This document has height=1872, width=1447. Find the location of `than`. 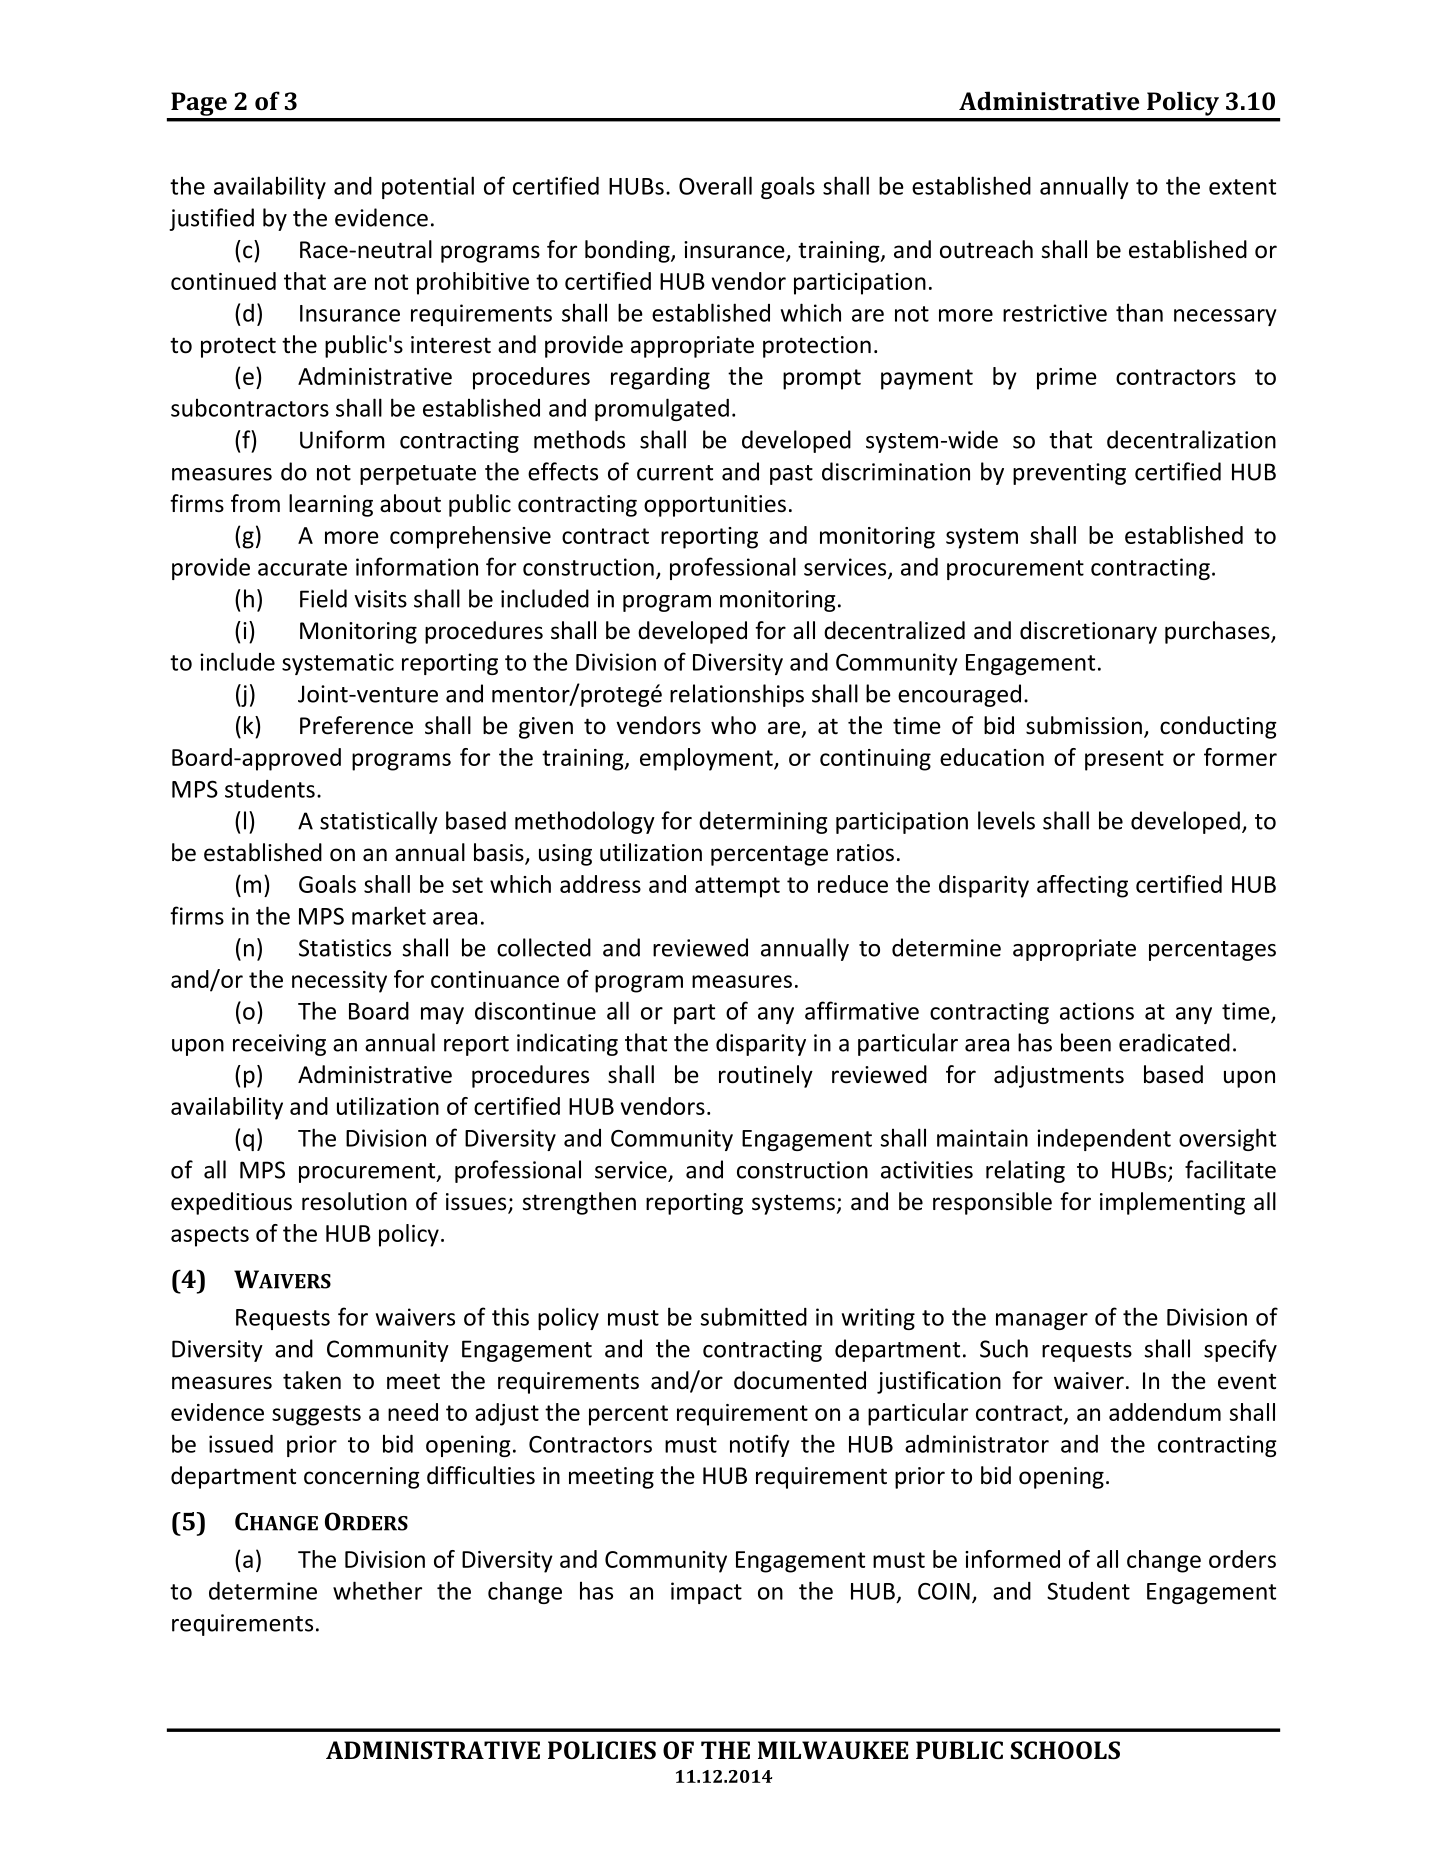

than is located at coordinates (1139, 313).
